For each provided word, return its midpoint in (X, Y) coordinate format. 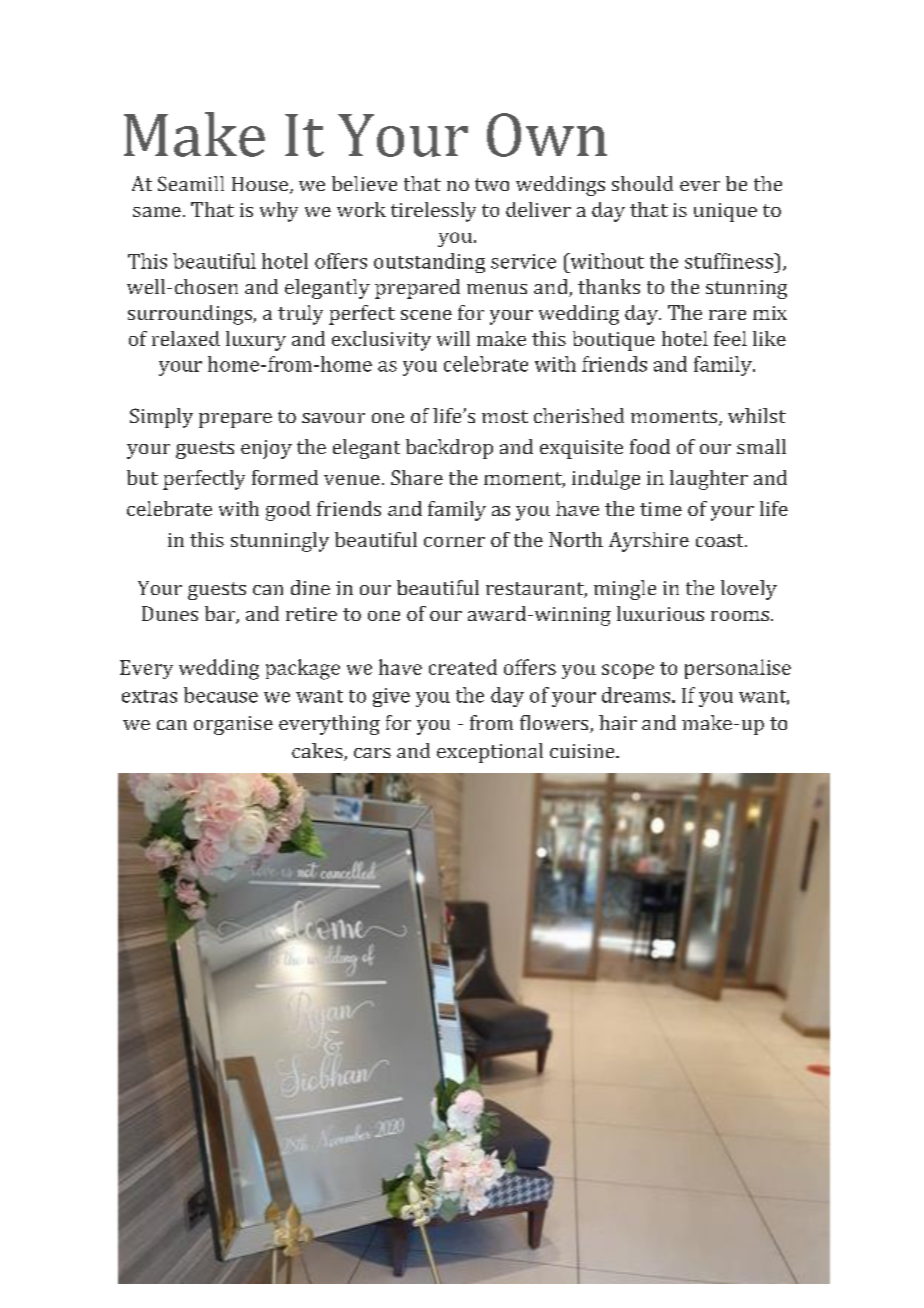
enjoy (266, 449)
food (650, 446)
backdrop (449, 449)
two (492, 184)
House (261, 185)
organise (233, 725)
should (642, 183)
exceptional (490, 753)
